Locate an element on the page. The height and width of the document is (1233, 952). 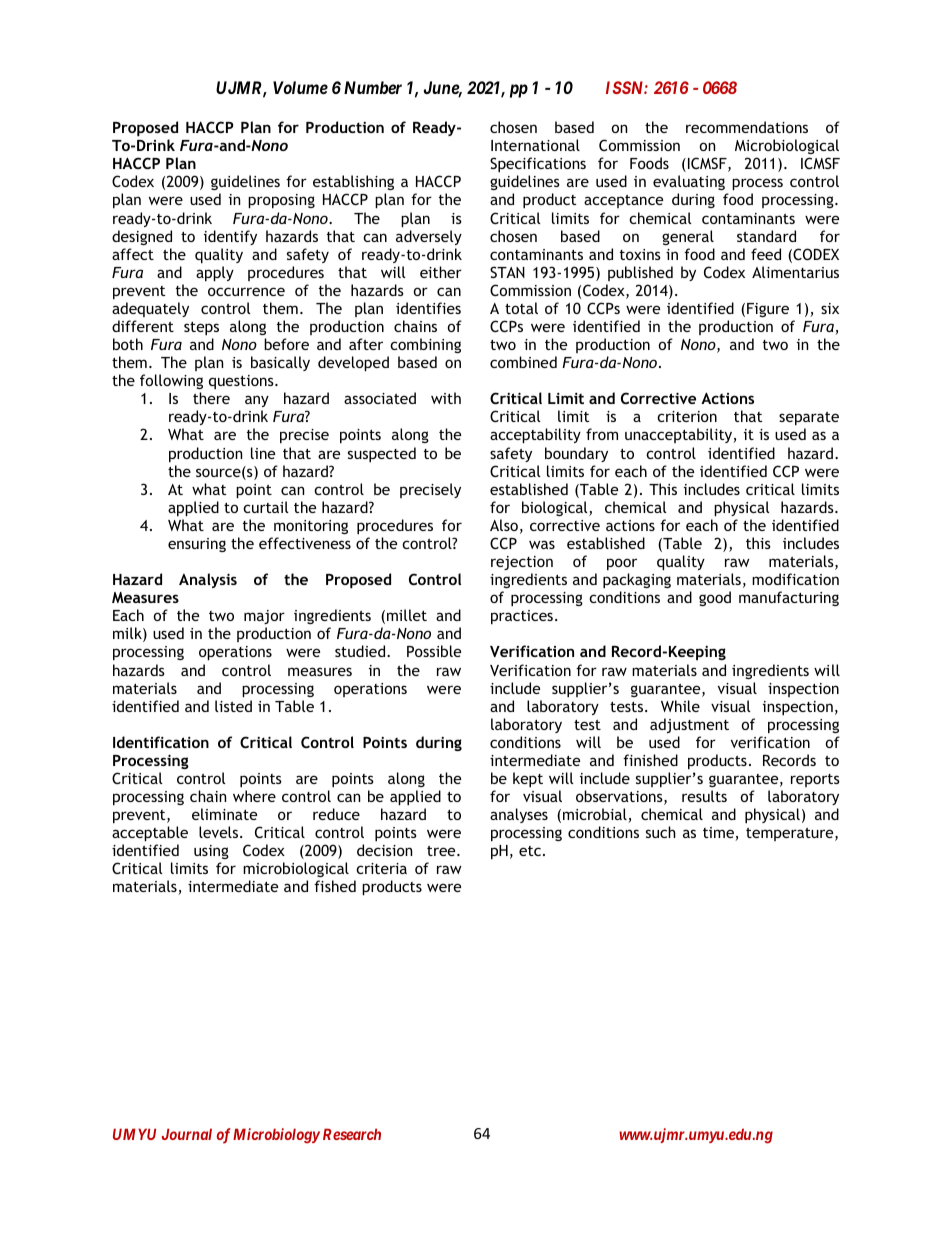
Research is located at coordinates (352, 1134).
